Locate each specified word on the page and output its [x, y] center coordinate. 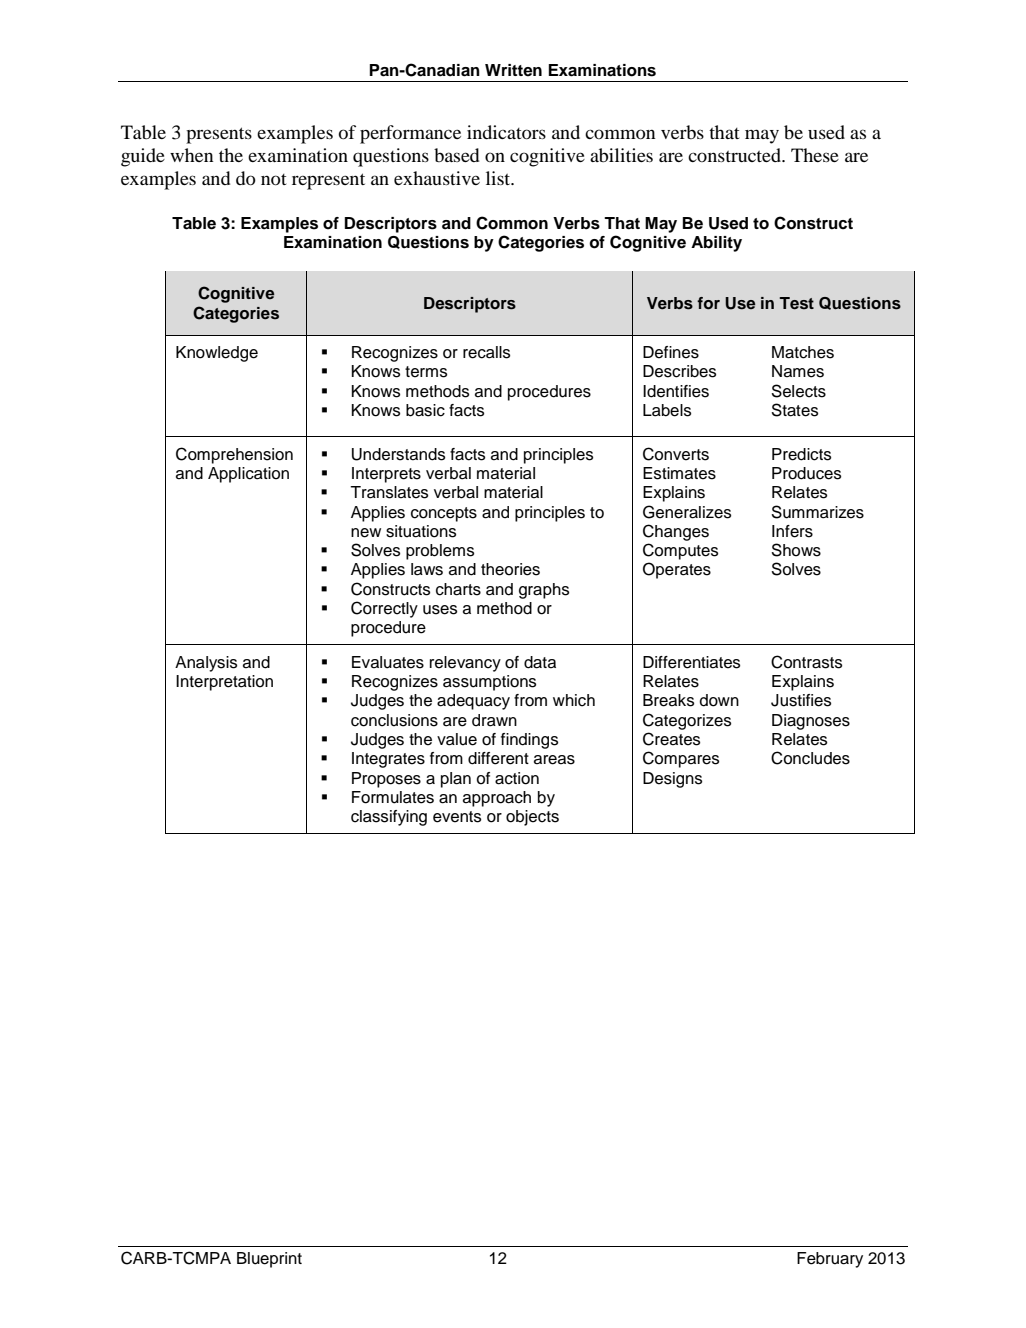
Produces [806, 473]
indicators [506, 132]
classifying [389, 818]
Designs [672, 780]
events [457, 817]
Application [248, 475]
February [830, 1260]
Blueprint [269, 1260]
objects [532, 818]
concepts [444, 514]
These [815, 155]
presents [219, 135]
